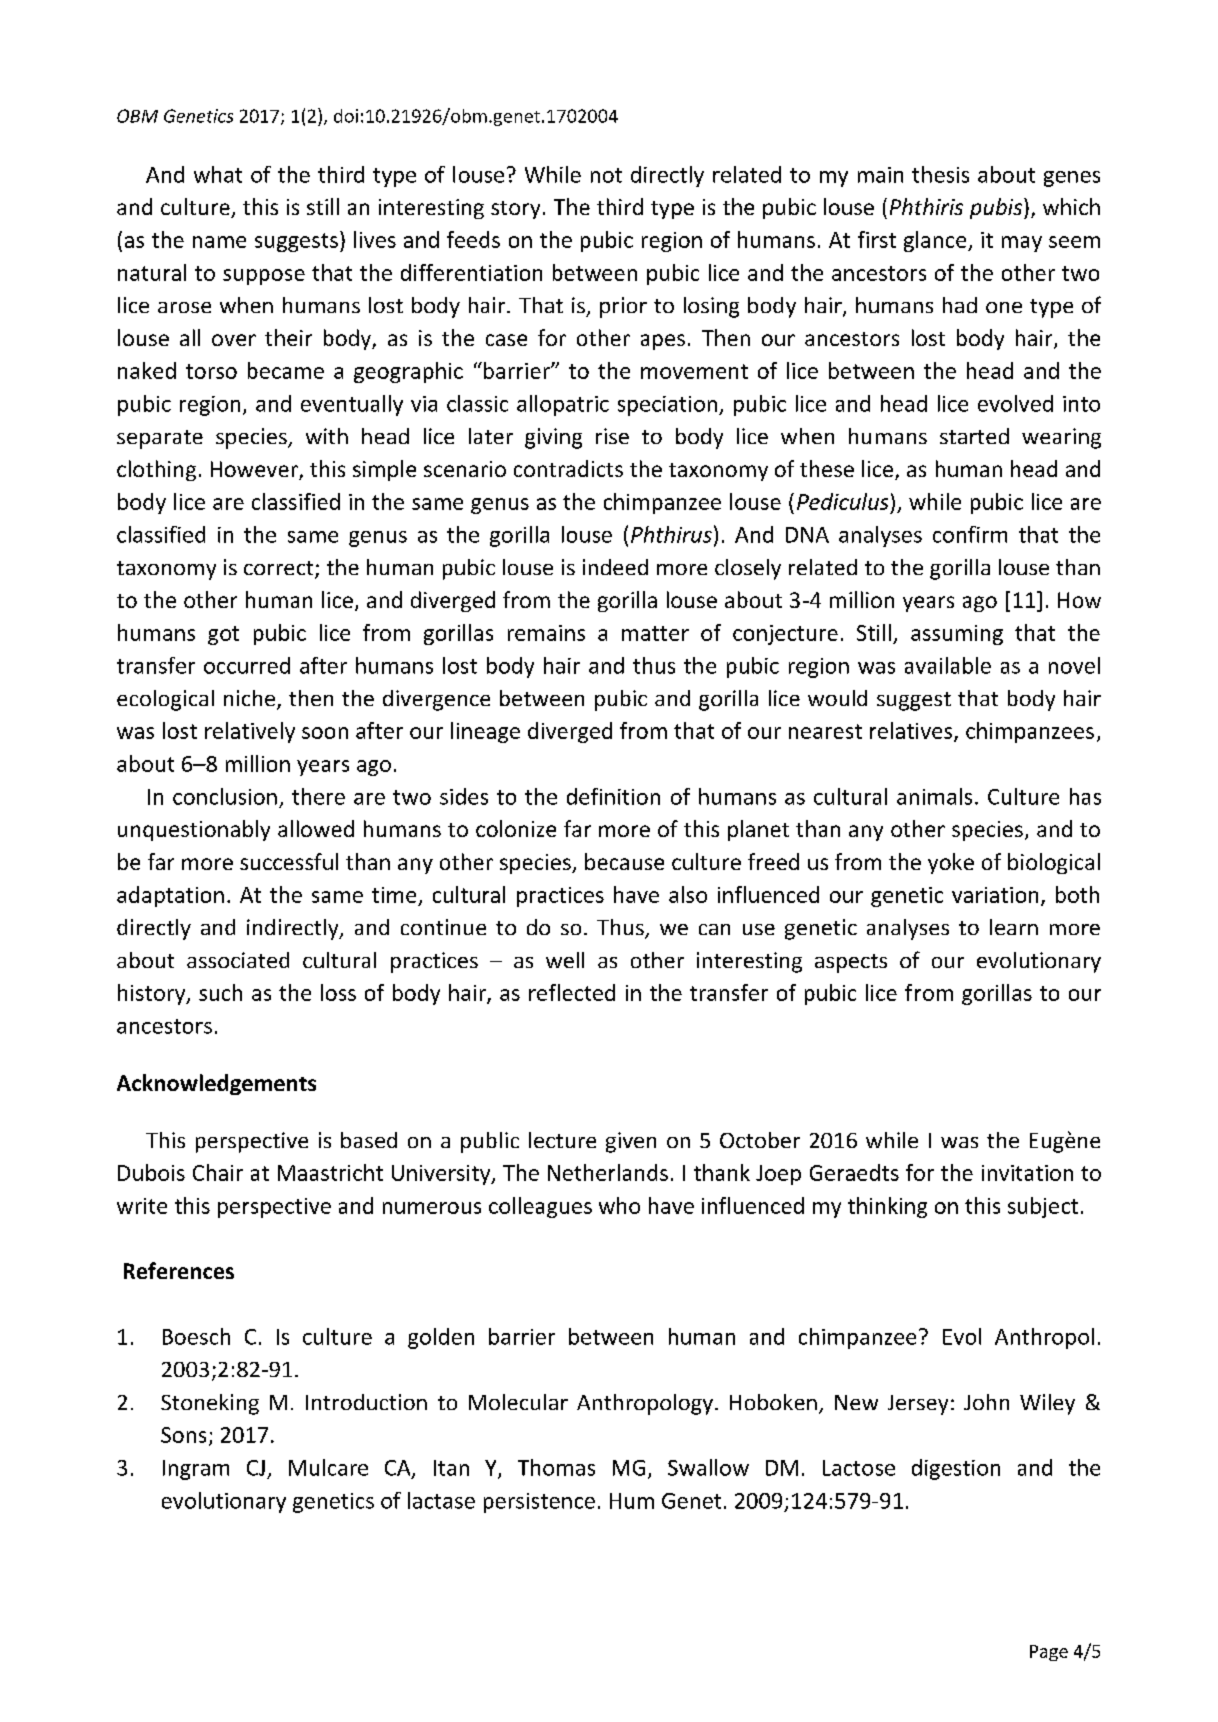  I want to click on pubis, so click(997, 208).
